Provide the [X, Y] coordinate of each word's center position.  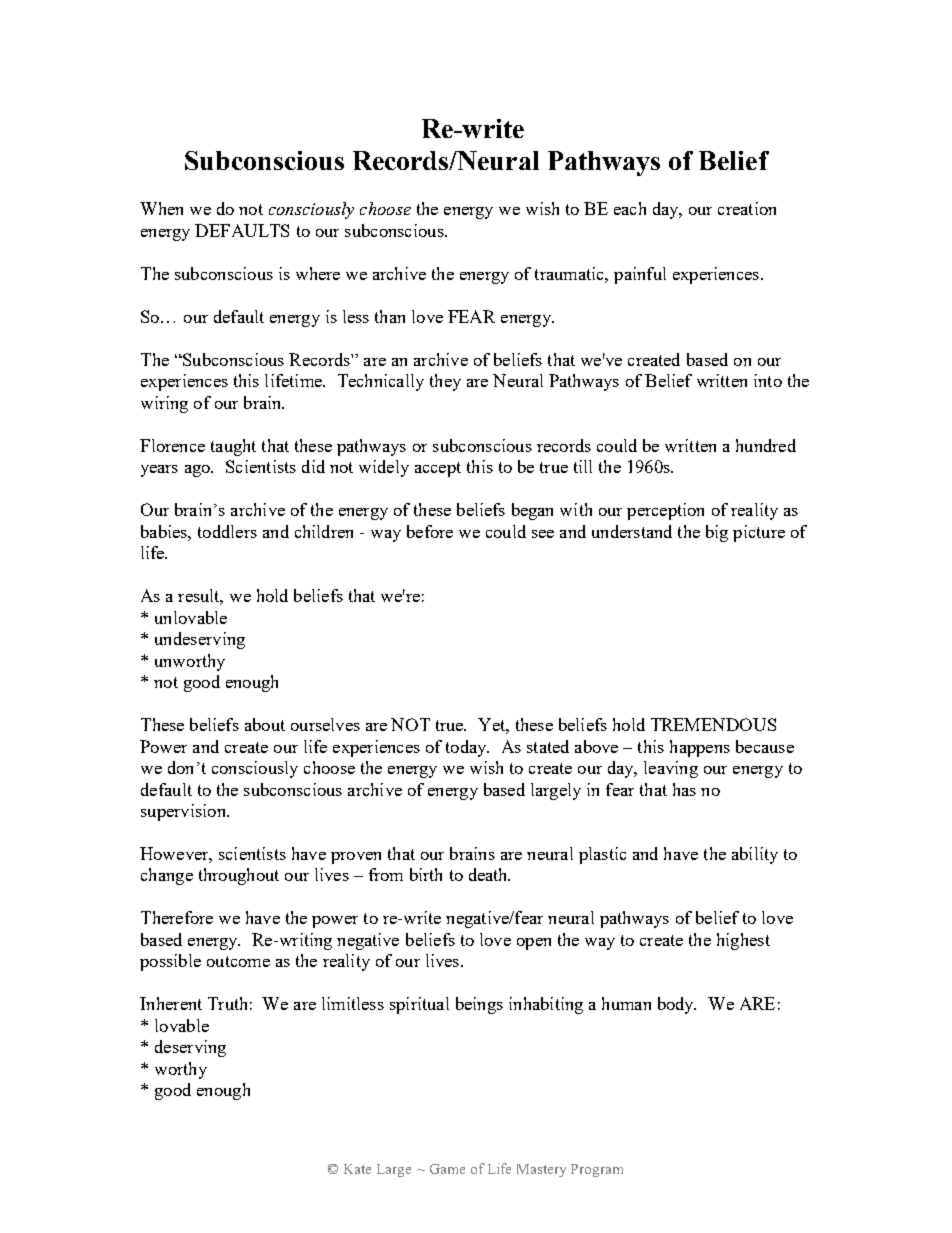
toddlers [227, 531]
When [161, 208]
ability [755, 855]
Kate [357, 1169]
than [390, 316]
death [489, 874]
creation [747, 208]
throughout [239, 876]
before [430, 531]
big [717, 533]
